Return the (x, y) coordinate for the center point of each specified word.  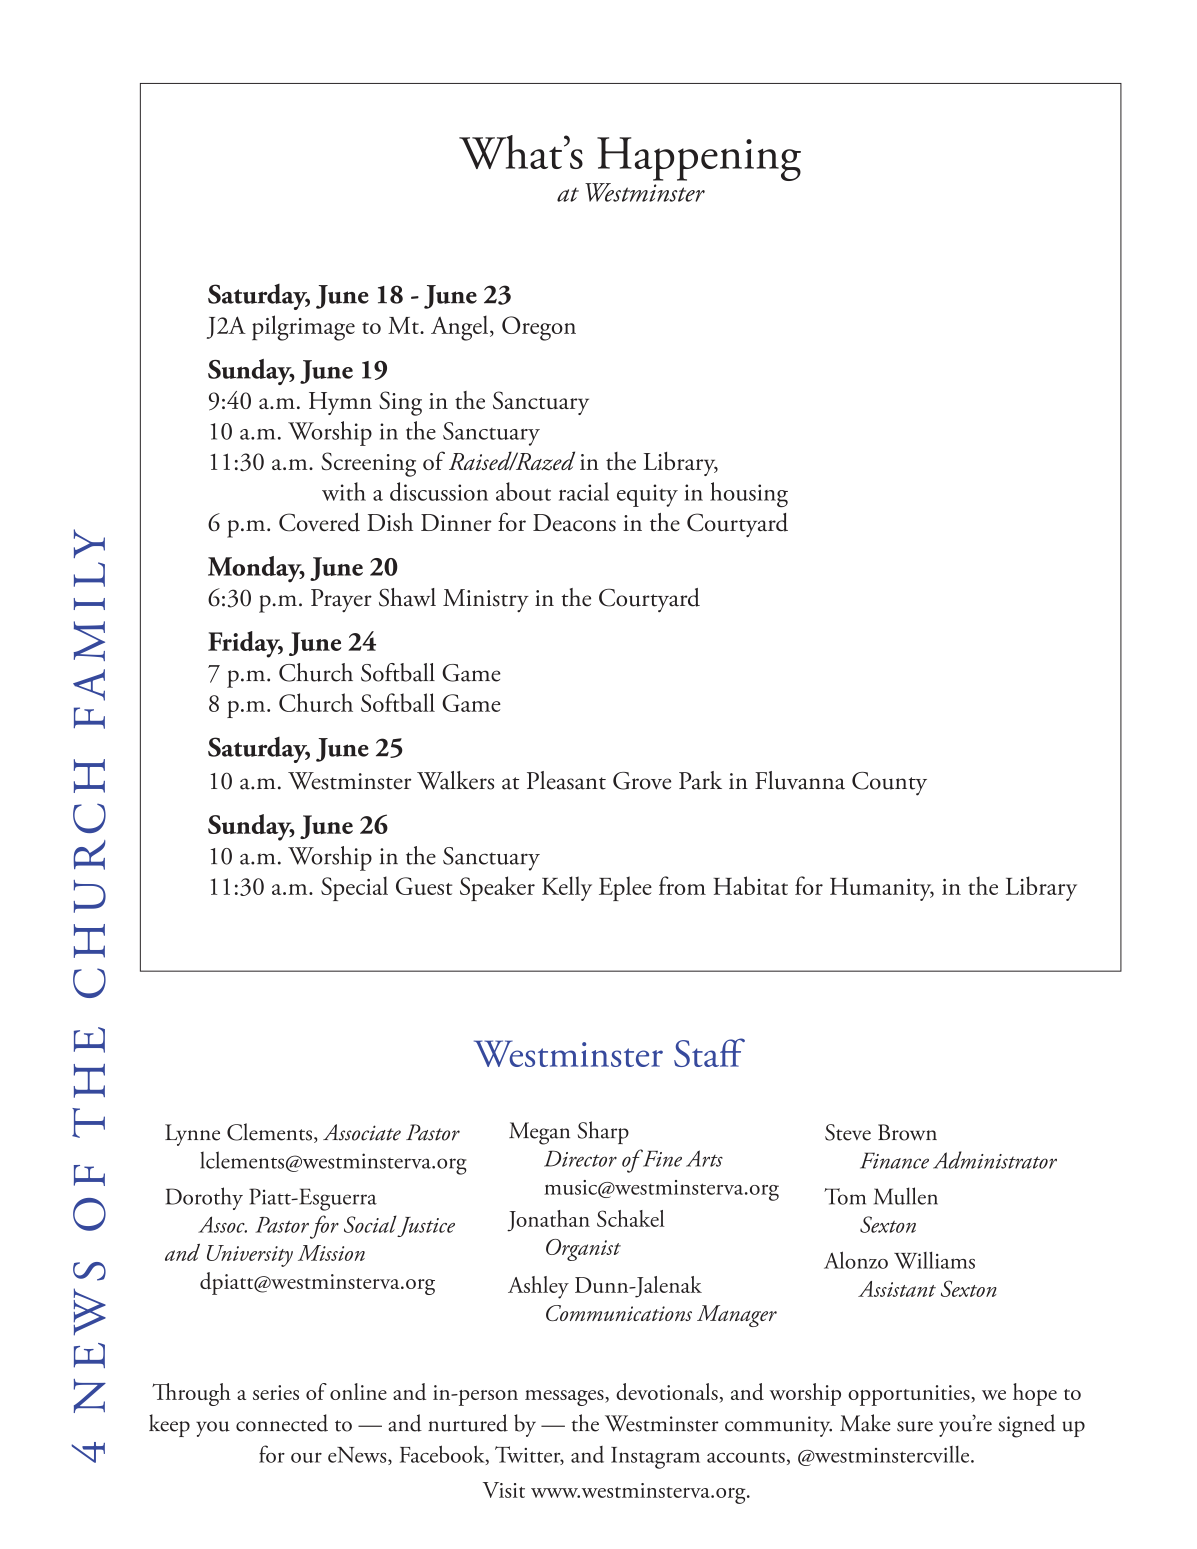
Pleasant (566, 780)
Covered (319, 522)
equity (647, 495)
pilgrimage (303, 328)
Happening (699, 159)
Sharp (603, 1132)
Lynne (192, 1135)
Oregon (539, 328)
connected (282, 1423)
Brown (907, 1132)
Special (354, 888)
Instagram (655, 1458)
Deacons (574, 522)
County (889, 784)
